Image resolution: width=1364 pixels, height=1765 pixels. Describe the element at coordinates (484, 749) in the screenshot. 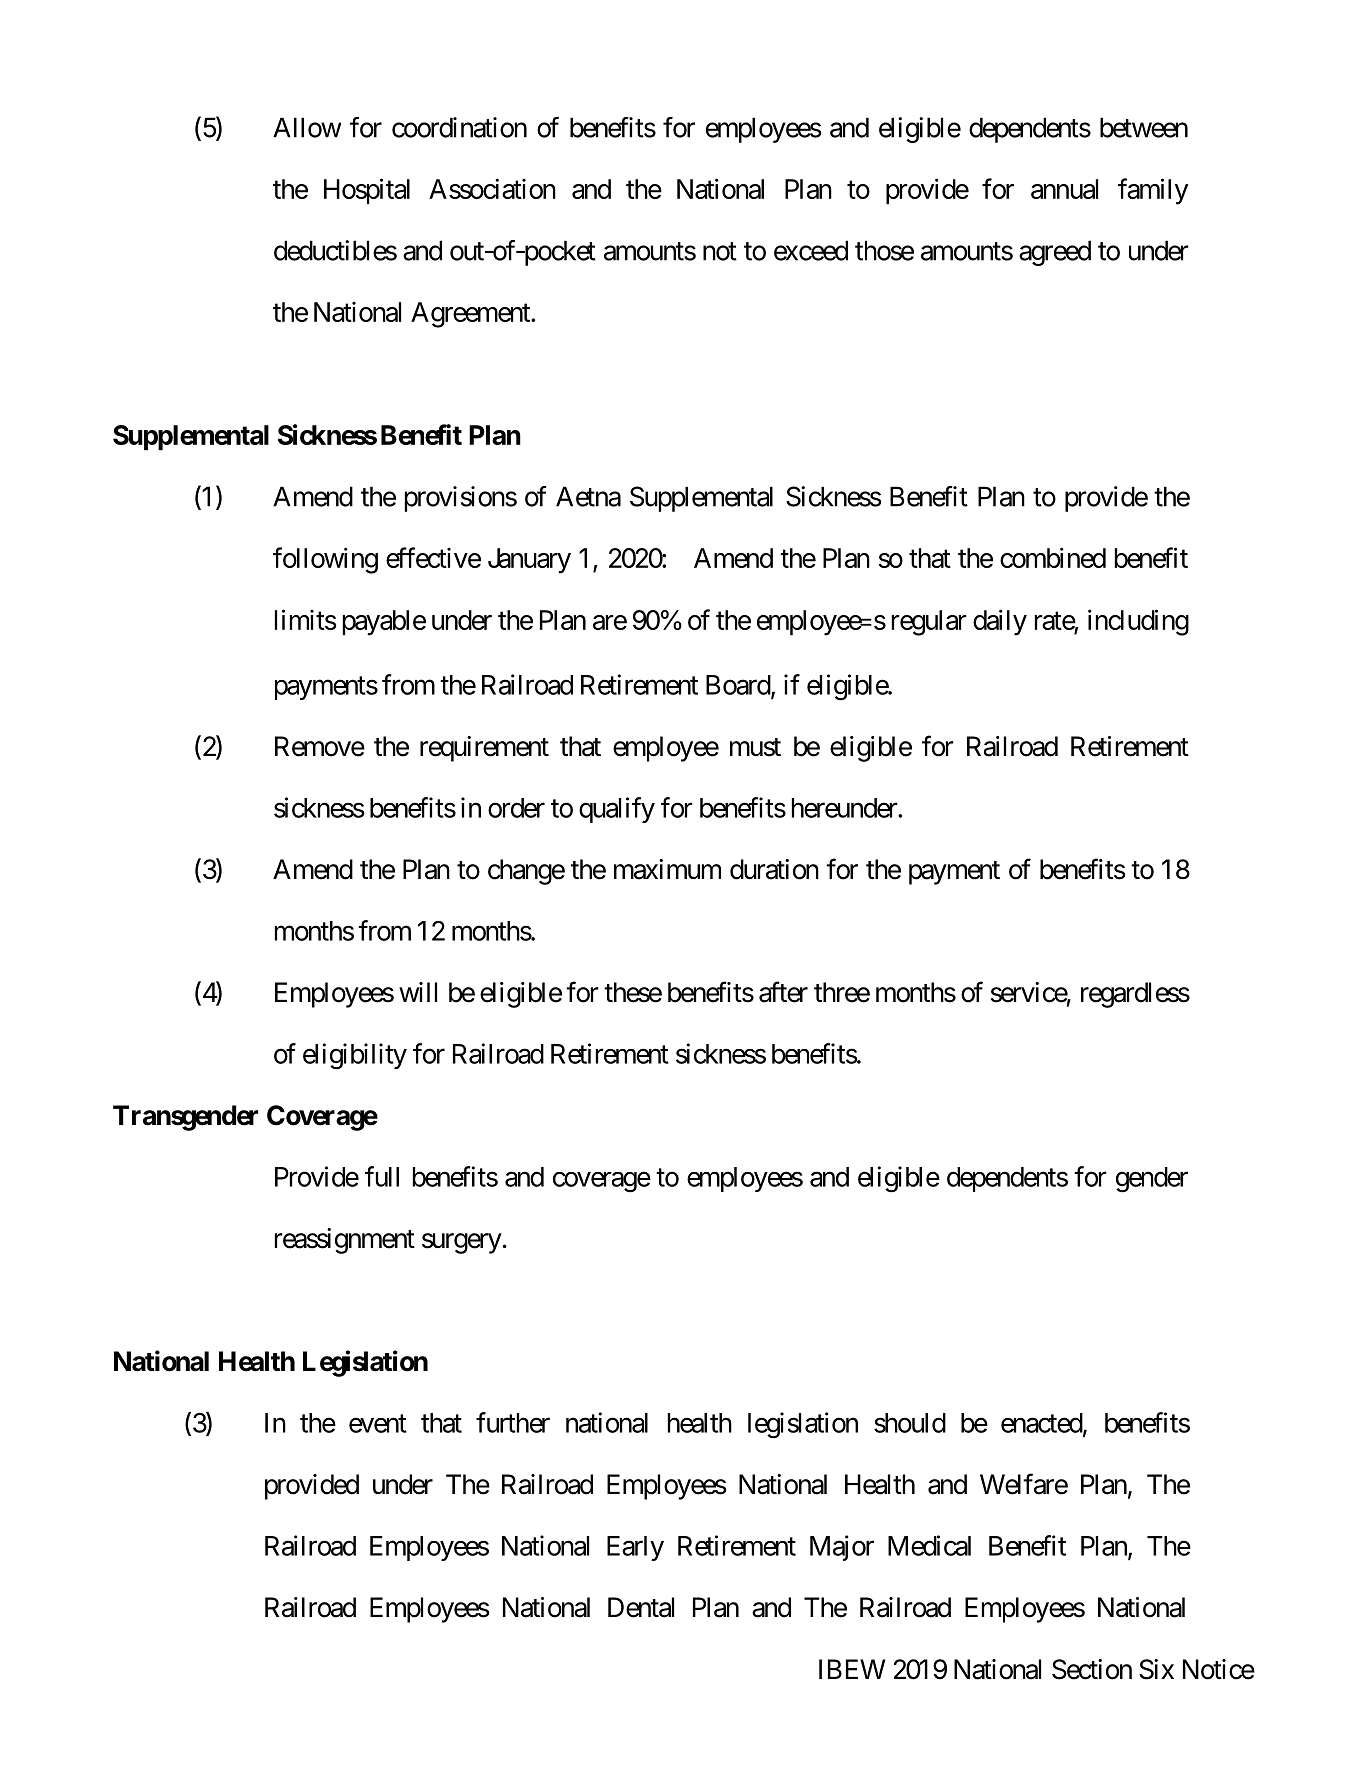

I see `requirement` at that location.
